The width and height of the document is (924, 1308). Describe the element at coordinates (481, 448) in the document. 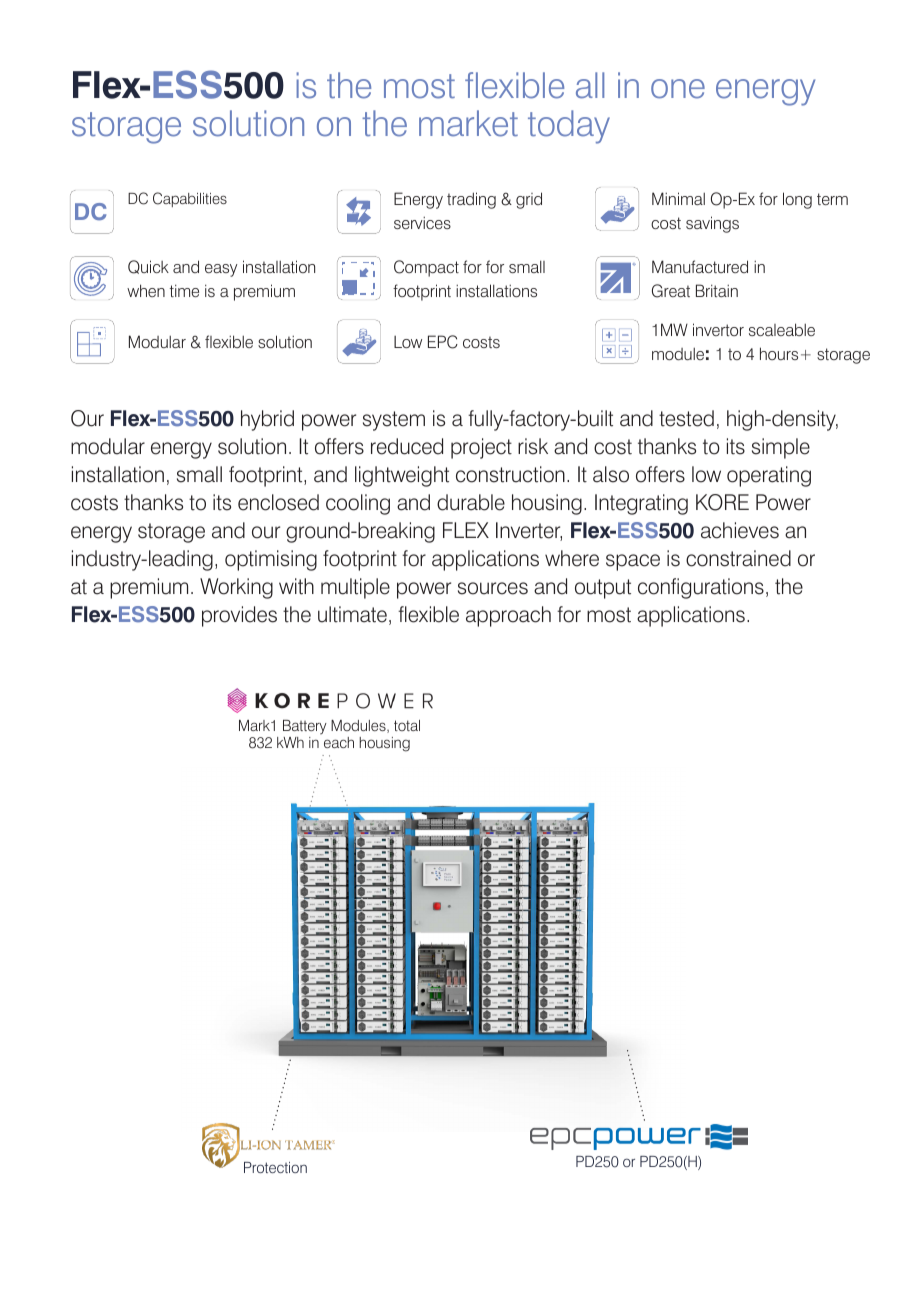

I see `project` at that location.
